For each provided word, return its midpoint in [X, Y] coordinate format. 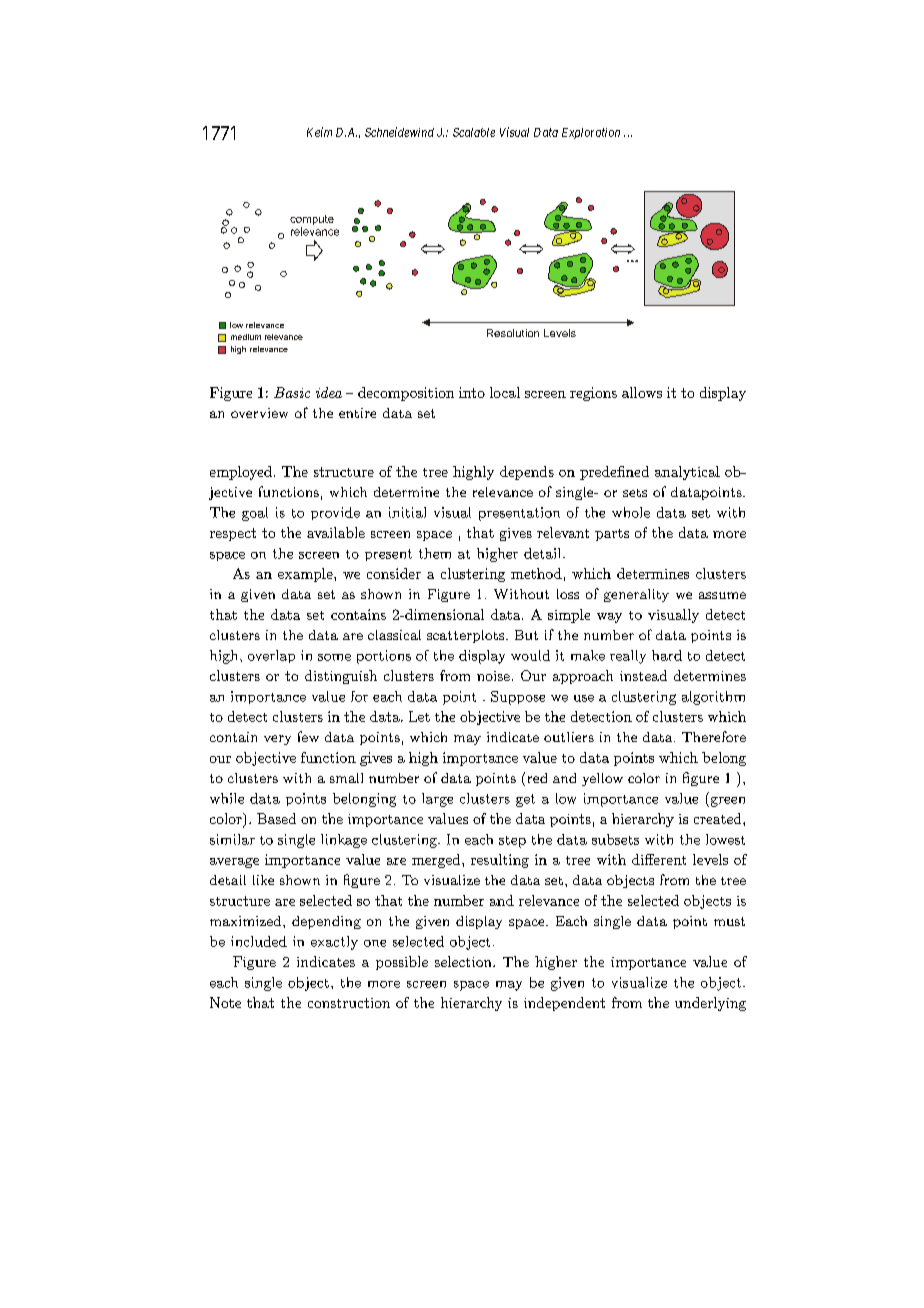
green [726, 802]
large [437, 800]
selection [464, 961]
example [306, 575]
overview [259, 413]
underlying [710, 1004]
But [526, 635]
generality [636, 595]
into [472, 392]
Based [276, 818]
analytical [687, 473]
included [259, 941]
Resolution [513, 333]
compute [312, 220]
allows [642, 392]
